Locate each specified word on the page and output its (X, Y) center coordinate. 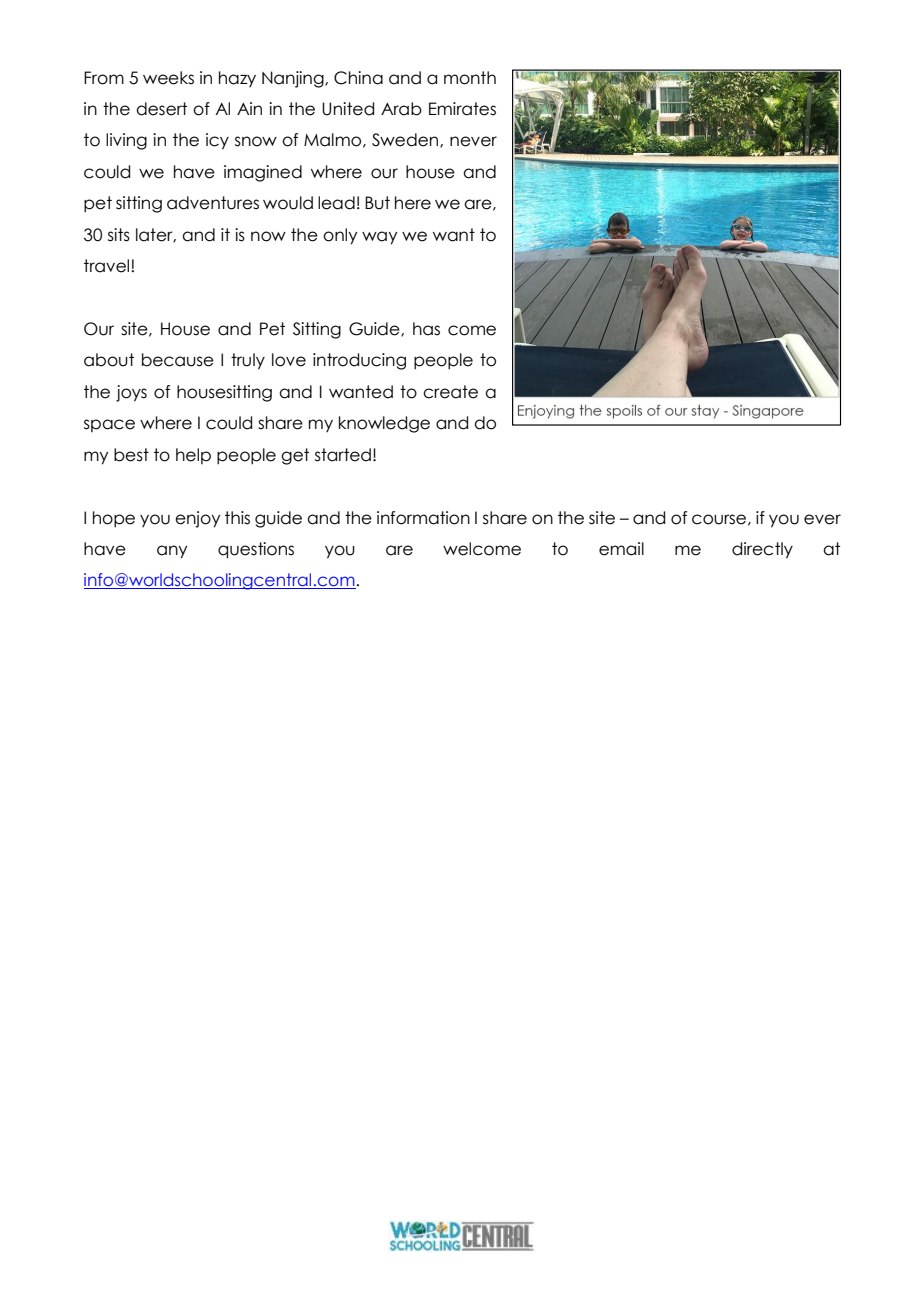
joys (131, 393)
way (379, 238)
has (426, 329)
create (450, 392)
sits (119, 235)
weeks (168, 78)
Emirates (462, 109)
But (377, 203)
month (470, 78)
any (172, 552)
